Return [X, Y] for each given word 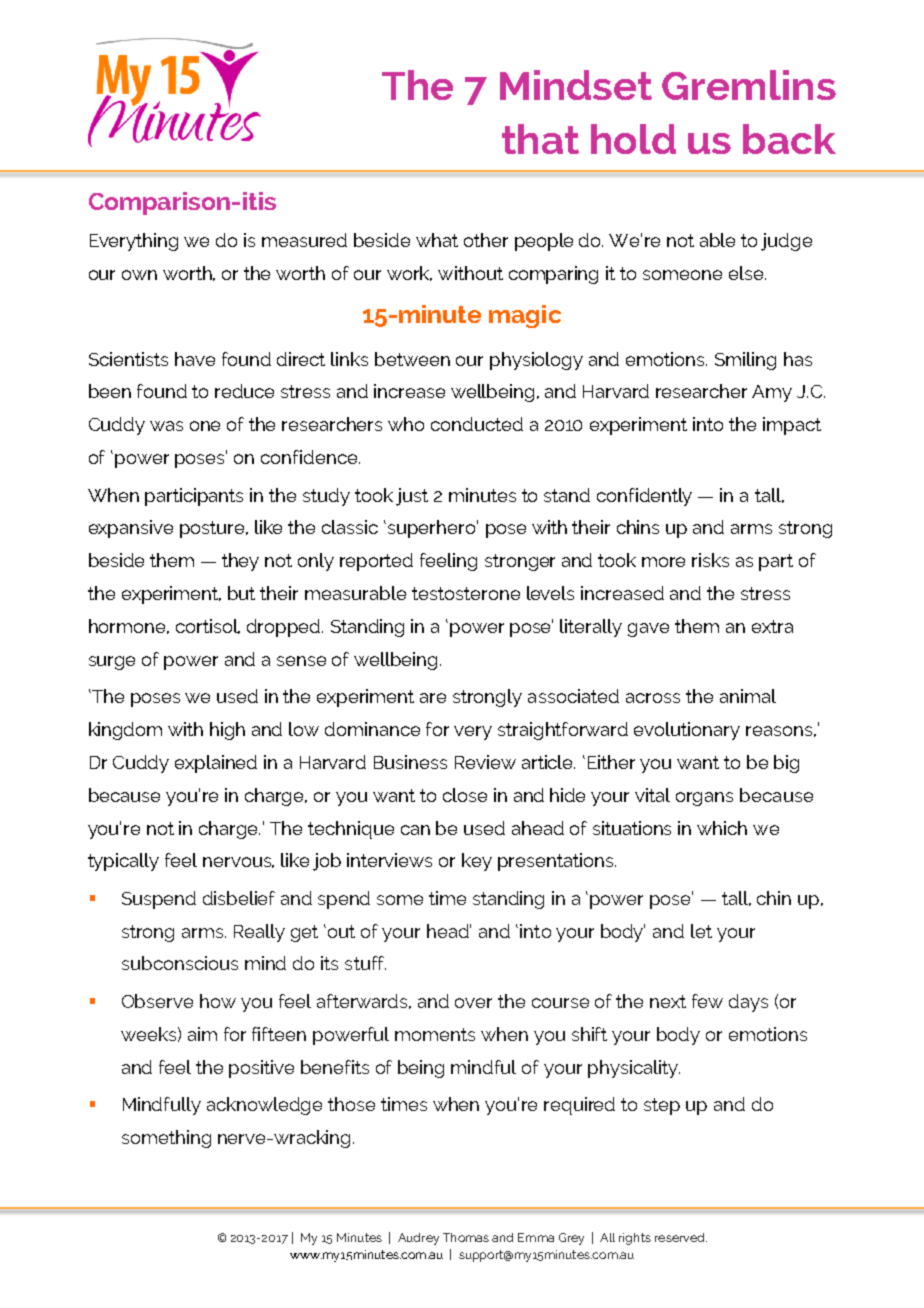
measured [304, 240]
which [722, 828]
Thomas [466, 1237]
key [477, 862]
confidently [644, 497]
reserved [681, 1237]
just [412, 497]
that [540, 139]
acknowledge [264, 1106]
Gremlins [749, 85]
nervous [238, 862]
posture [214, 529]
